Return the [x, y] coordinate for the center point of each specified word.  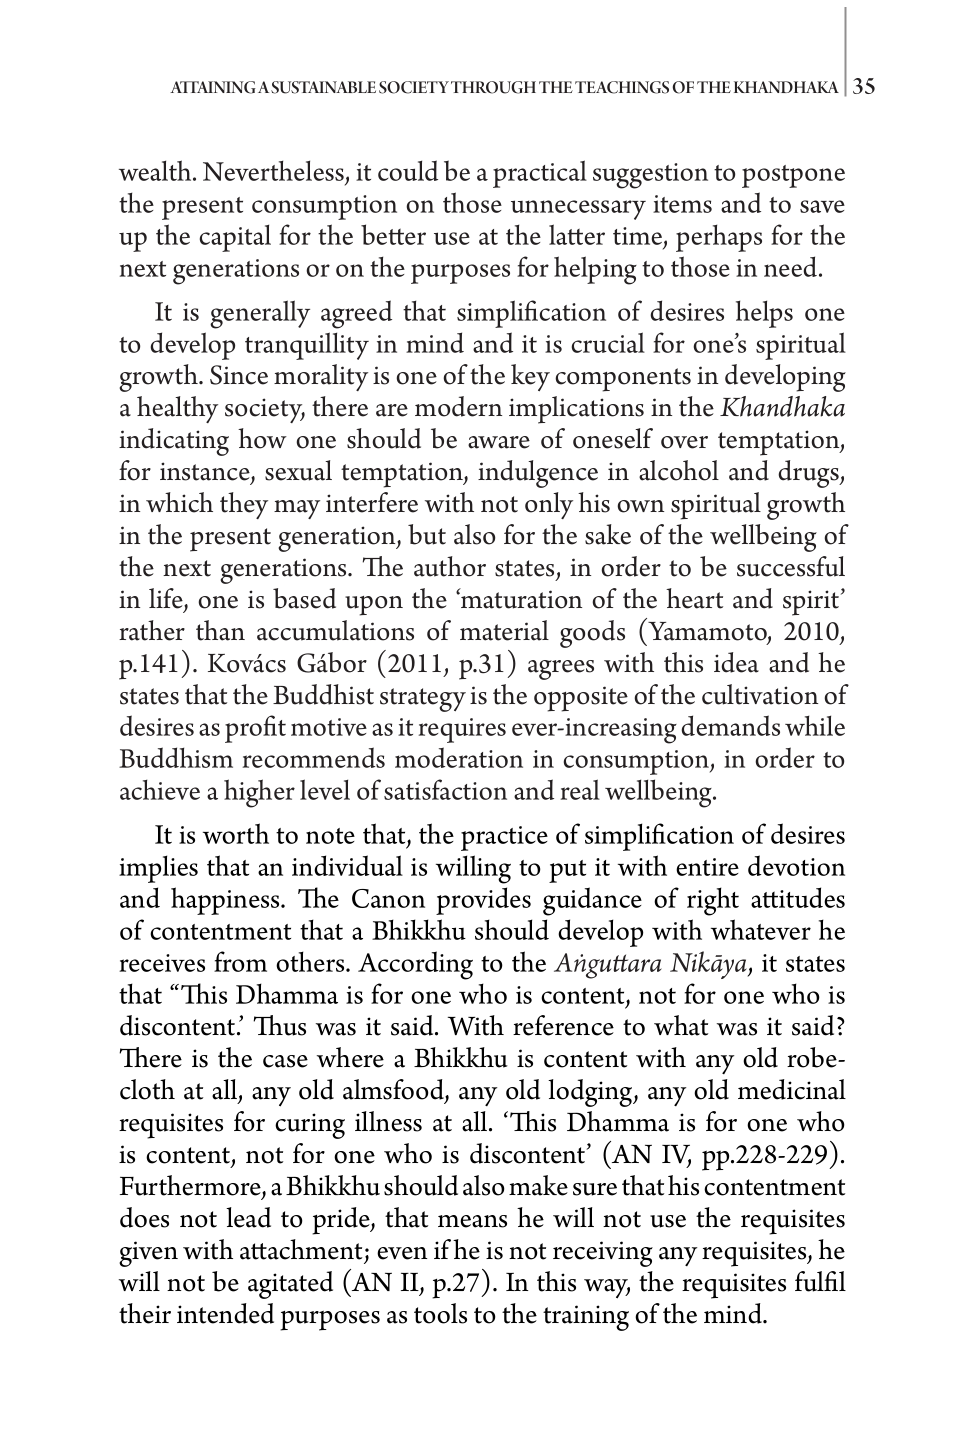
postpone [793, 176]
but [427, 534]
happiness [226, 901]
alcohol [679, 470]
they [244, 505]
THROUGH [493, 87]
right [713, 901]
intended [225, 1313]
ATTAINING [213, 87]
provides [483, 901]
